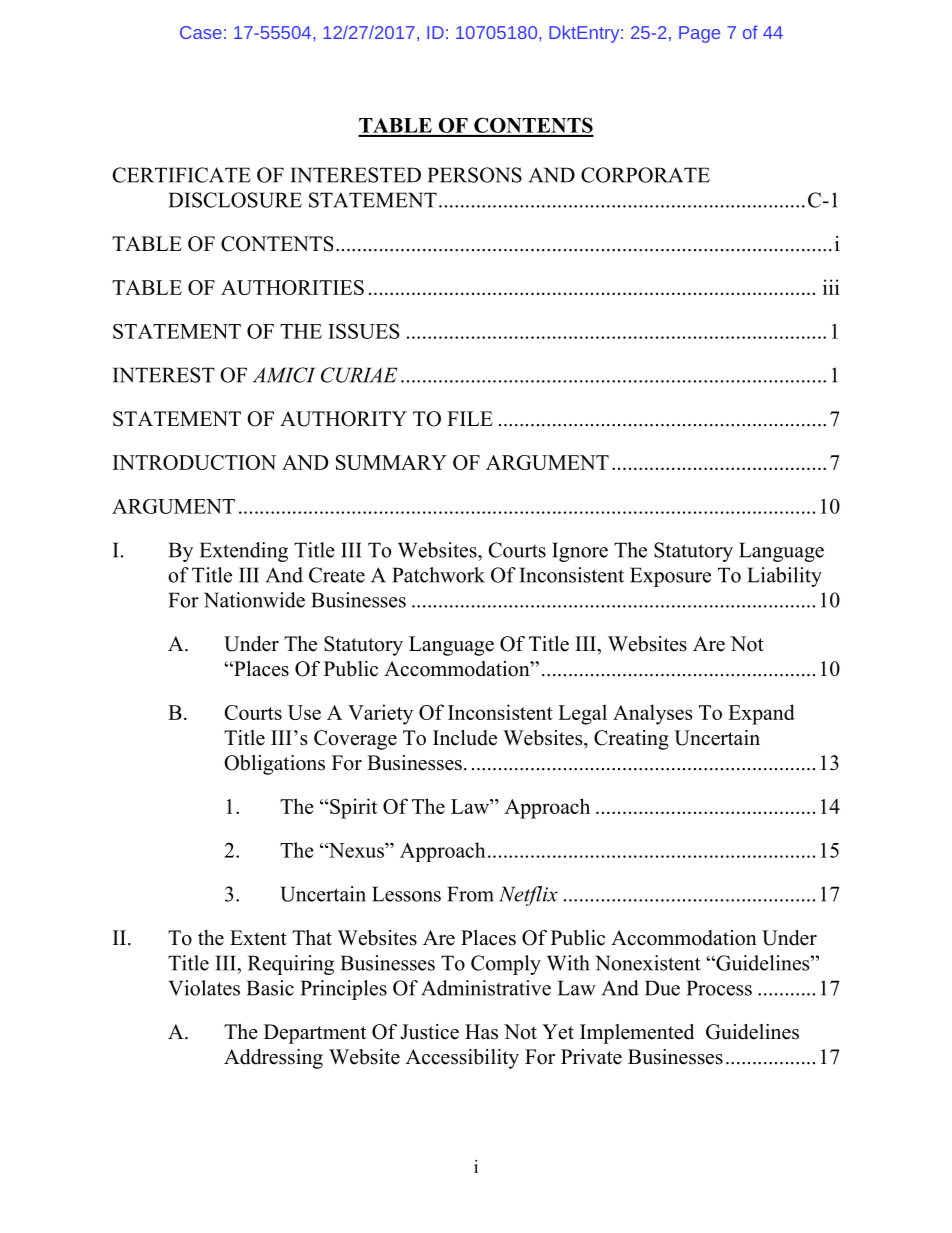  What do you see at coordinates (481, 1032) in the page?
I see `Has` at bounding box center [481, 1032].
